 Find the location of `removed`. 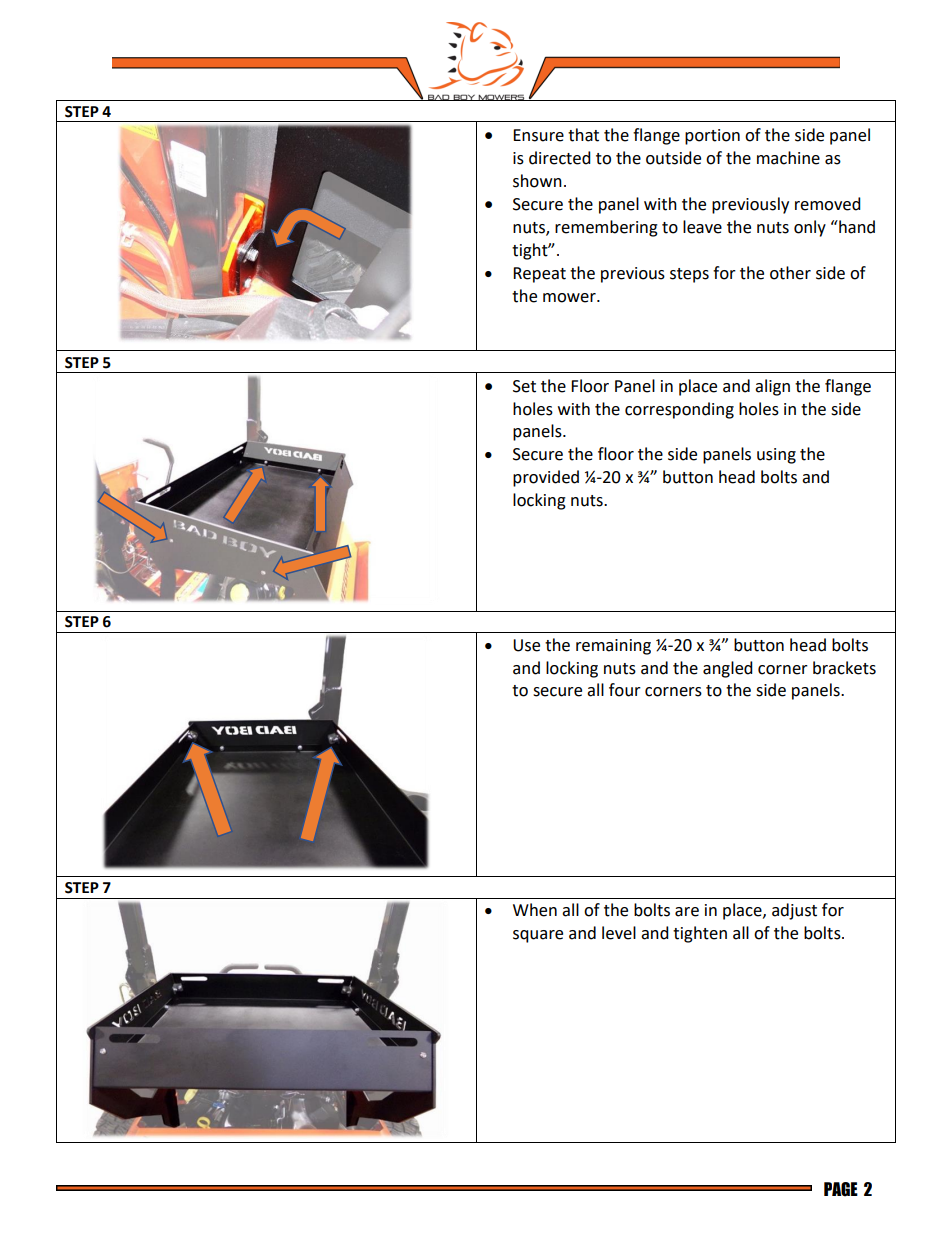

removed is located at coordinates (828, 204).
